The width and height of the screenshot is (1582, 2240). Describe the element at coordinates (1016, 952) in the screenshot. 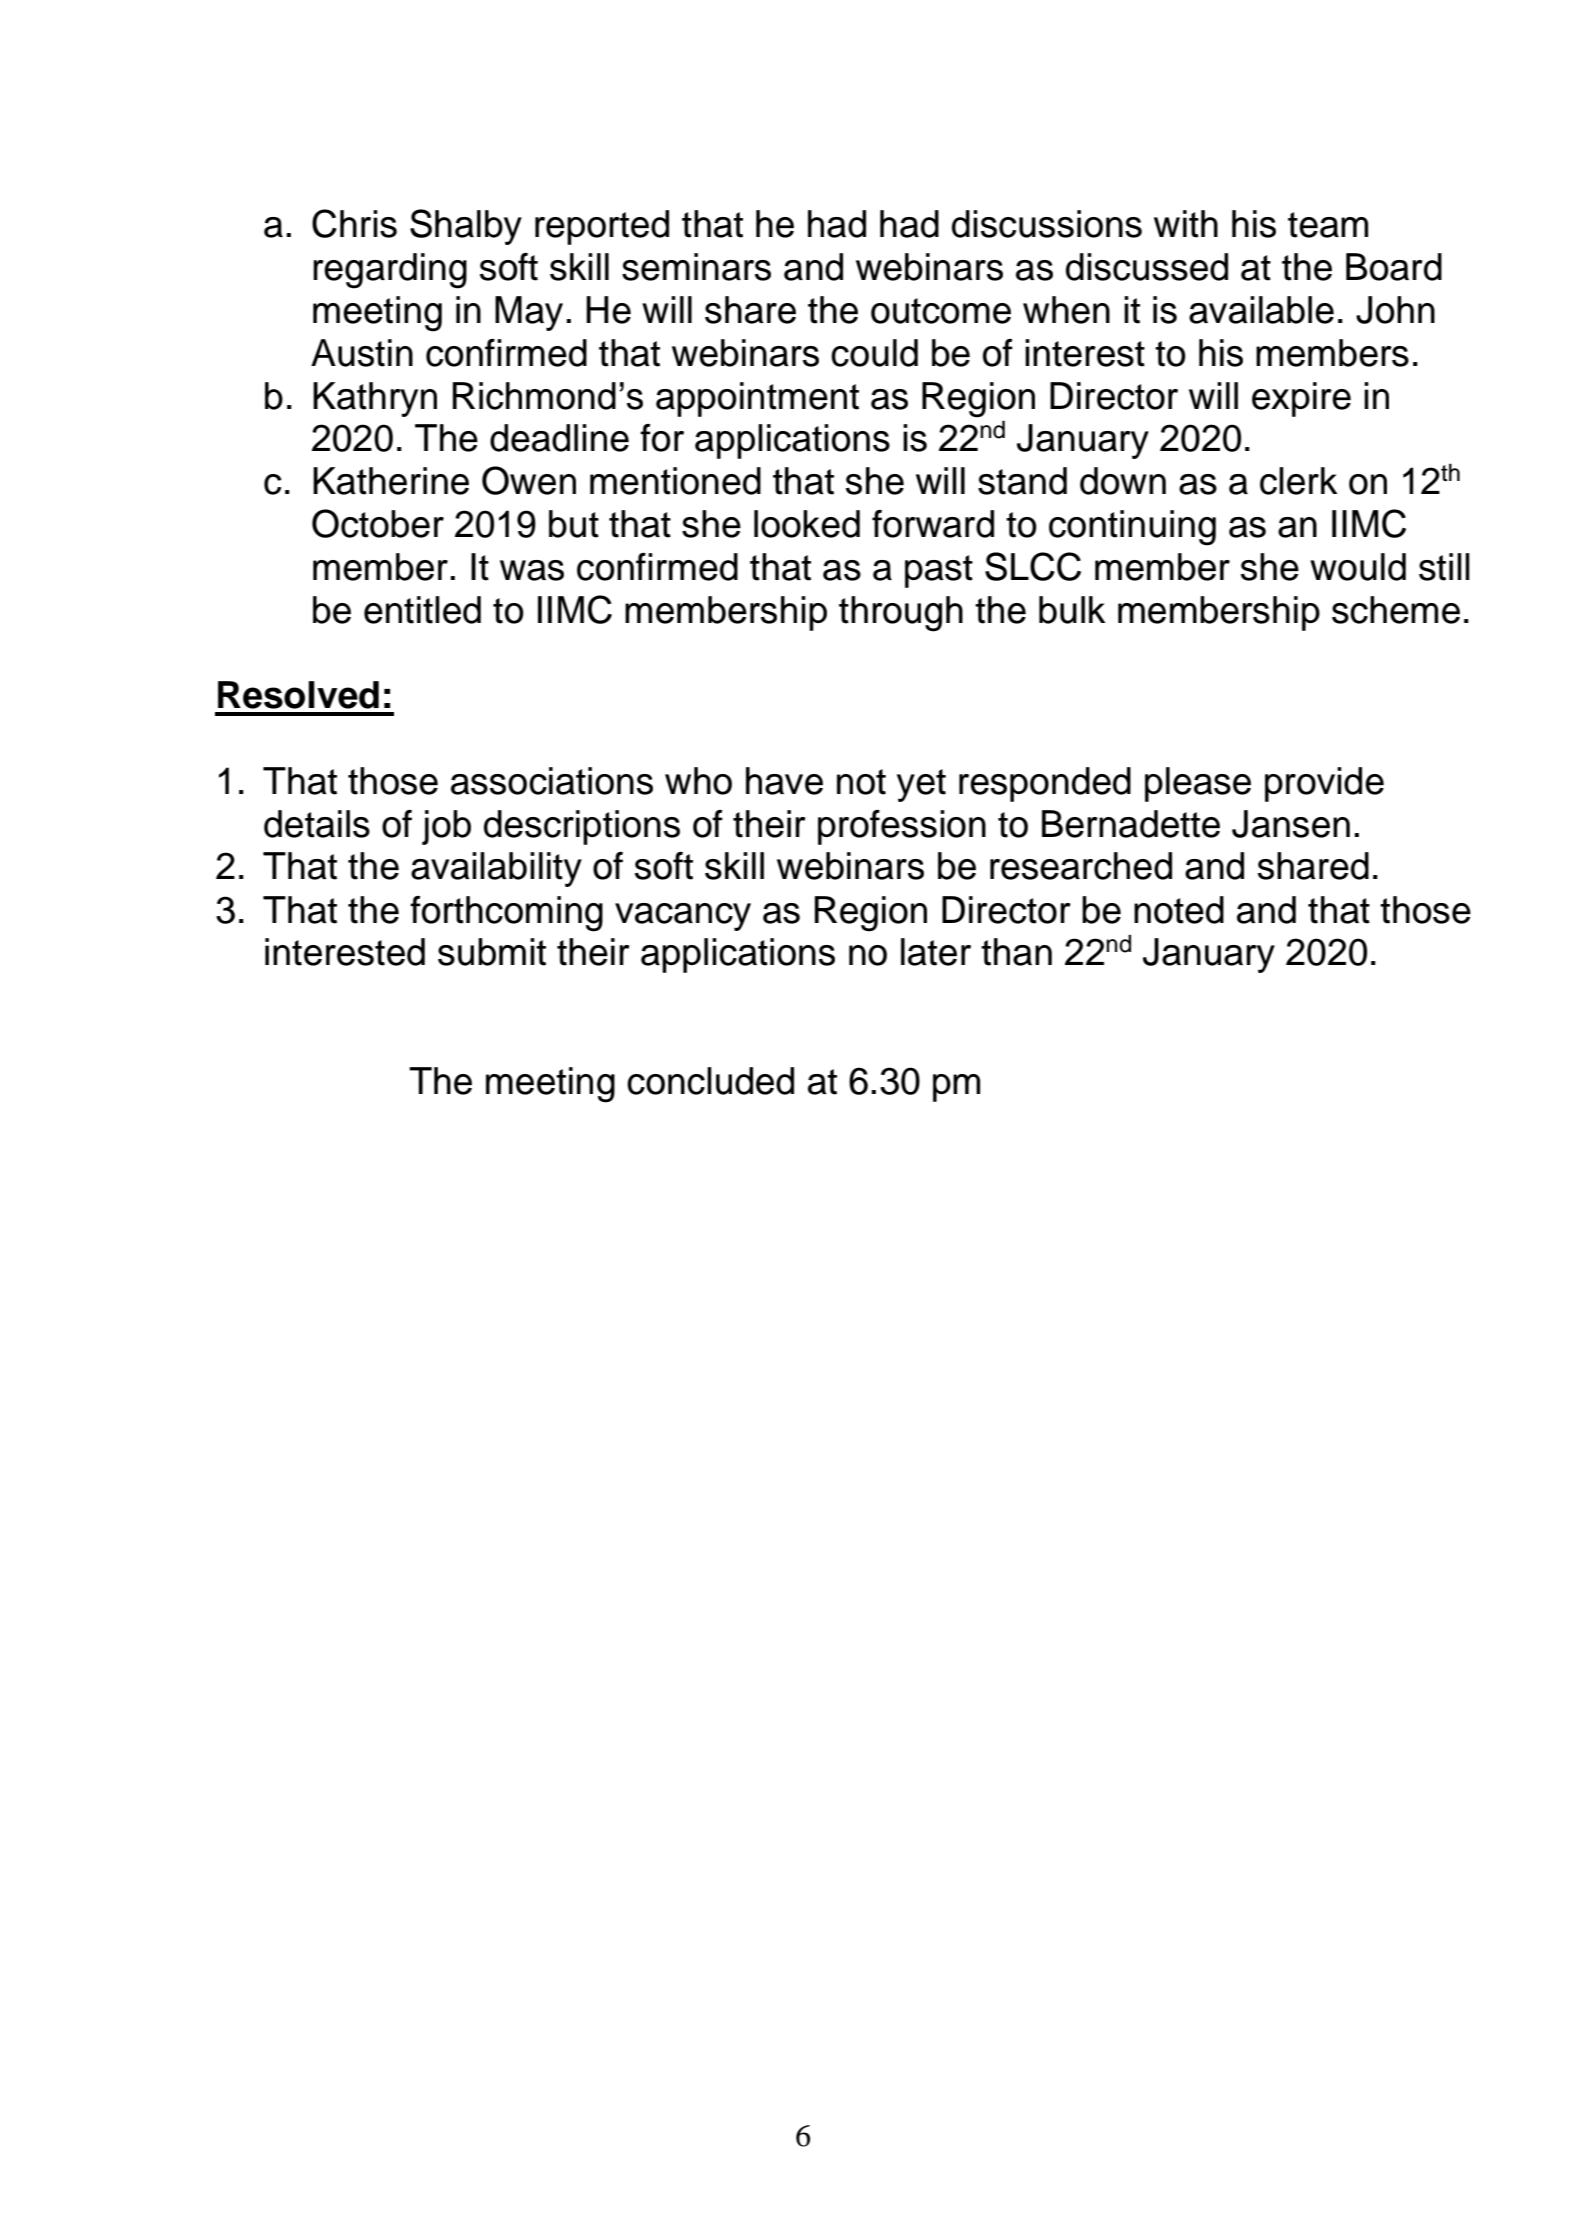

I see `than` at that location.
